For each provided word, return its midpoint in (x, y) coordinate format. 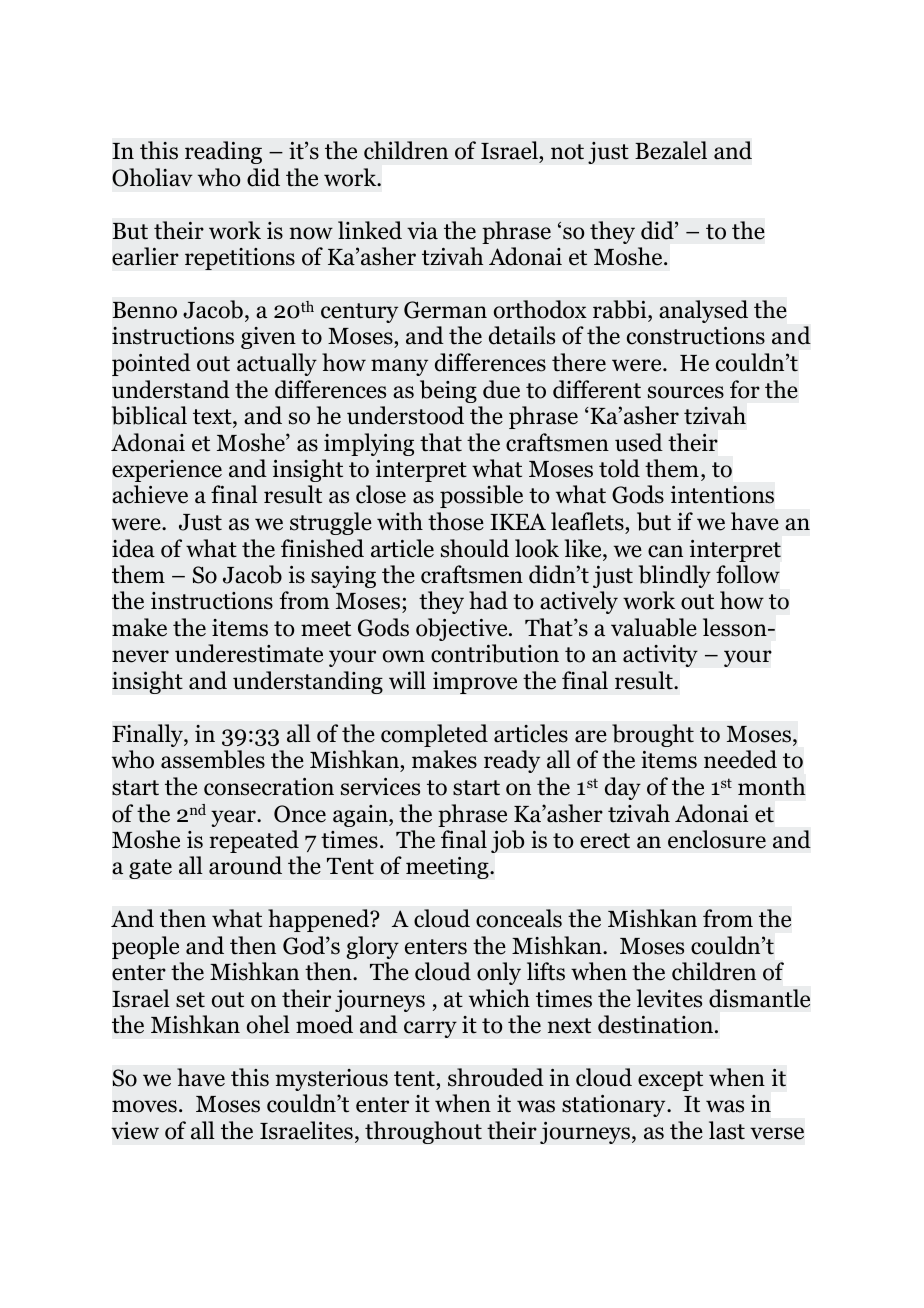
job (507, 841)
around (245, 865)
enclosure (717, 839)
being (448, 391)
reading (223, 152)
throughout (423, 1132)
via (422, 231)
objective (463, 629)
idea (133, 548)
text (213, 417)
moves (144, 1106)
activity (660, 656)
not (567, 152)
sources (686, 392)
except (670, 1081)
